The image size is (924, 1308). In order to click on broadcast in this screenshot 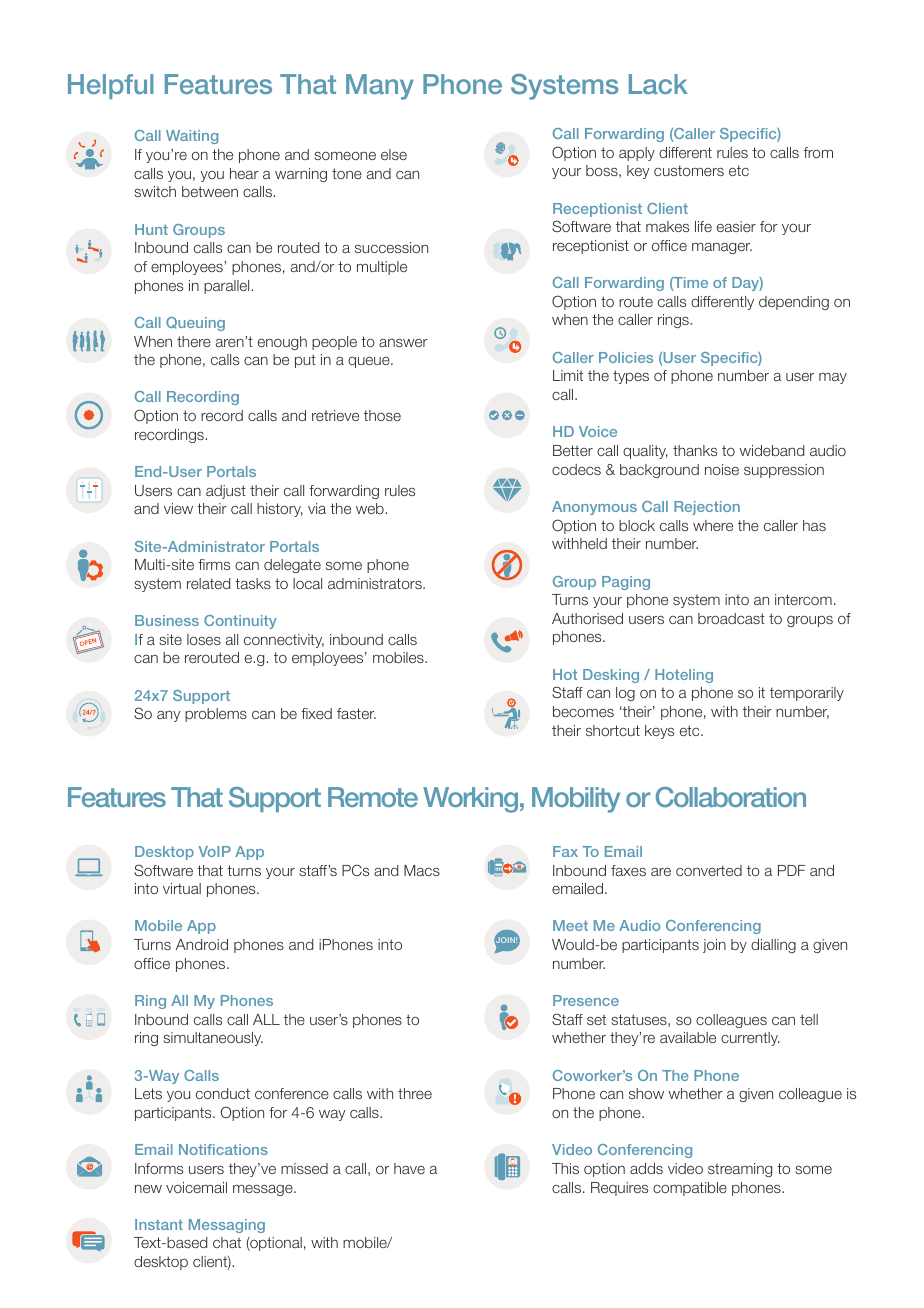, I will do `click(731, 618)`.
